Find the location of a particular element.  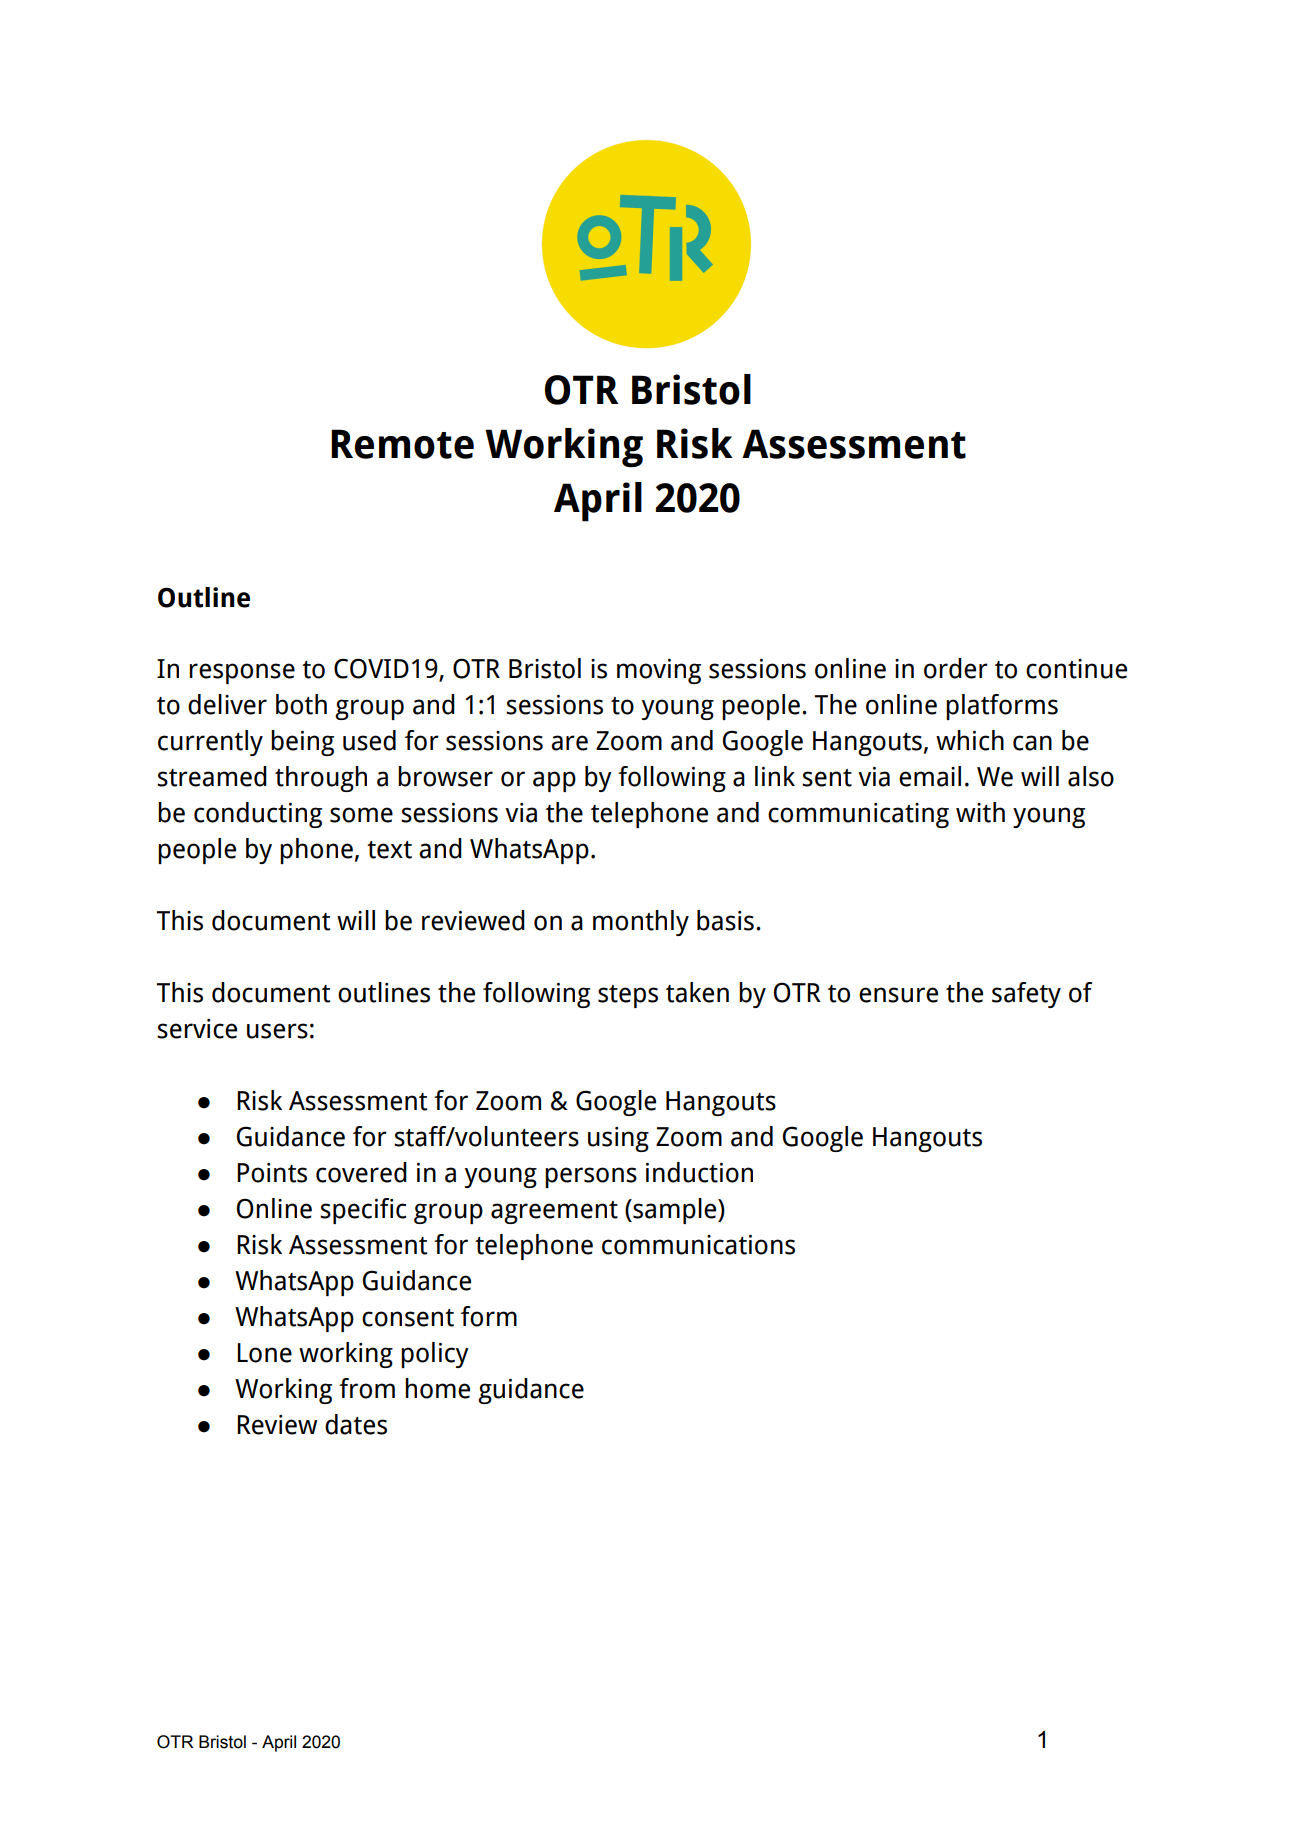

moving is located at coordinates (659, 671).
